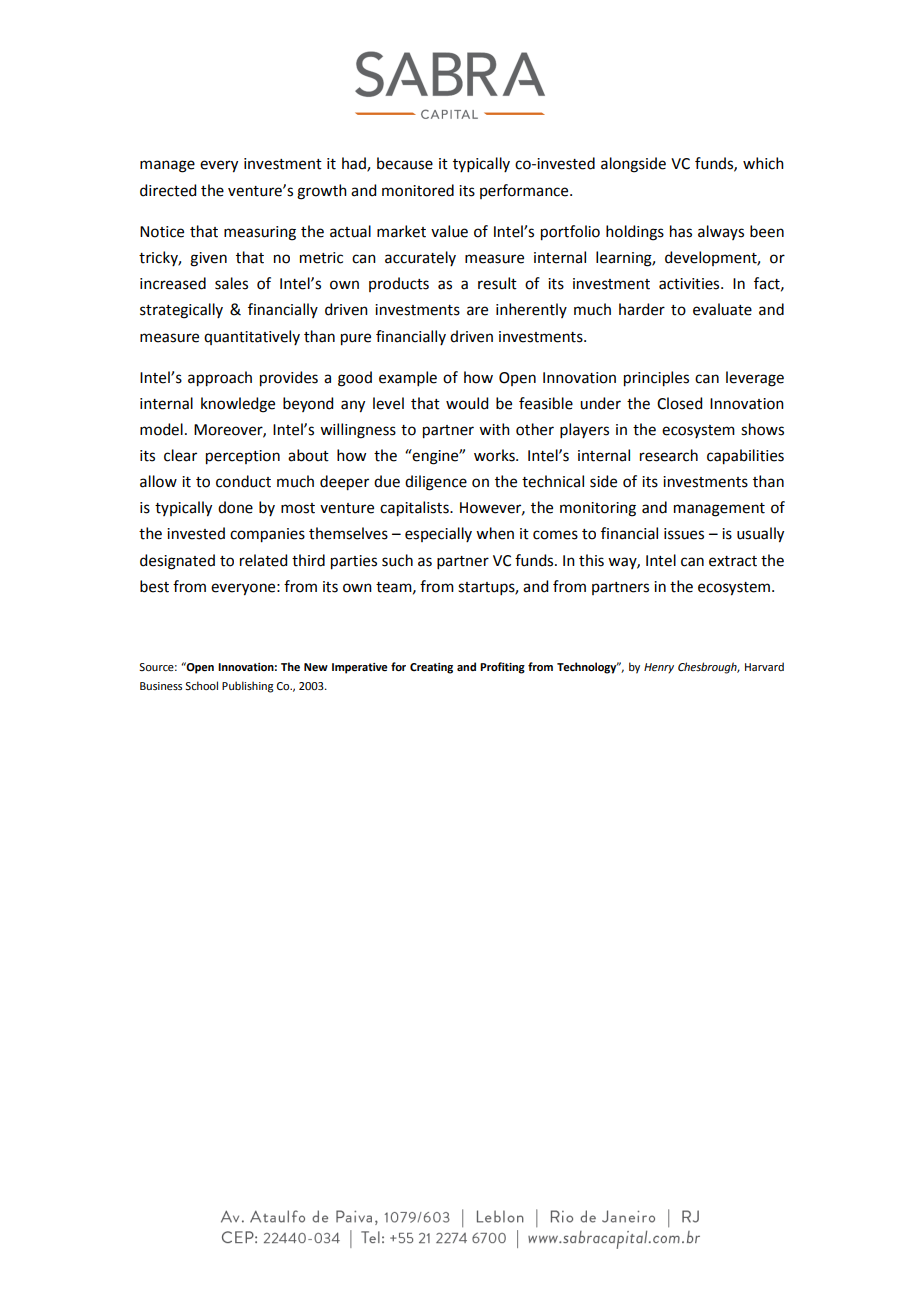 The width and height of the screenshot is (924, 1308). Describe the element at coordinates (238, 405) in the screenshot. I see `knowledge` at that location.
